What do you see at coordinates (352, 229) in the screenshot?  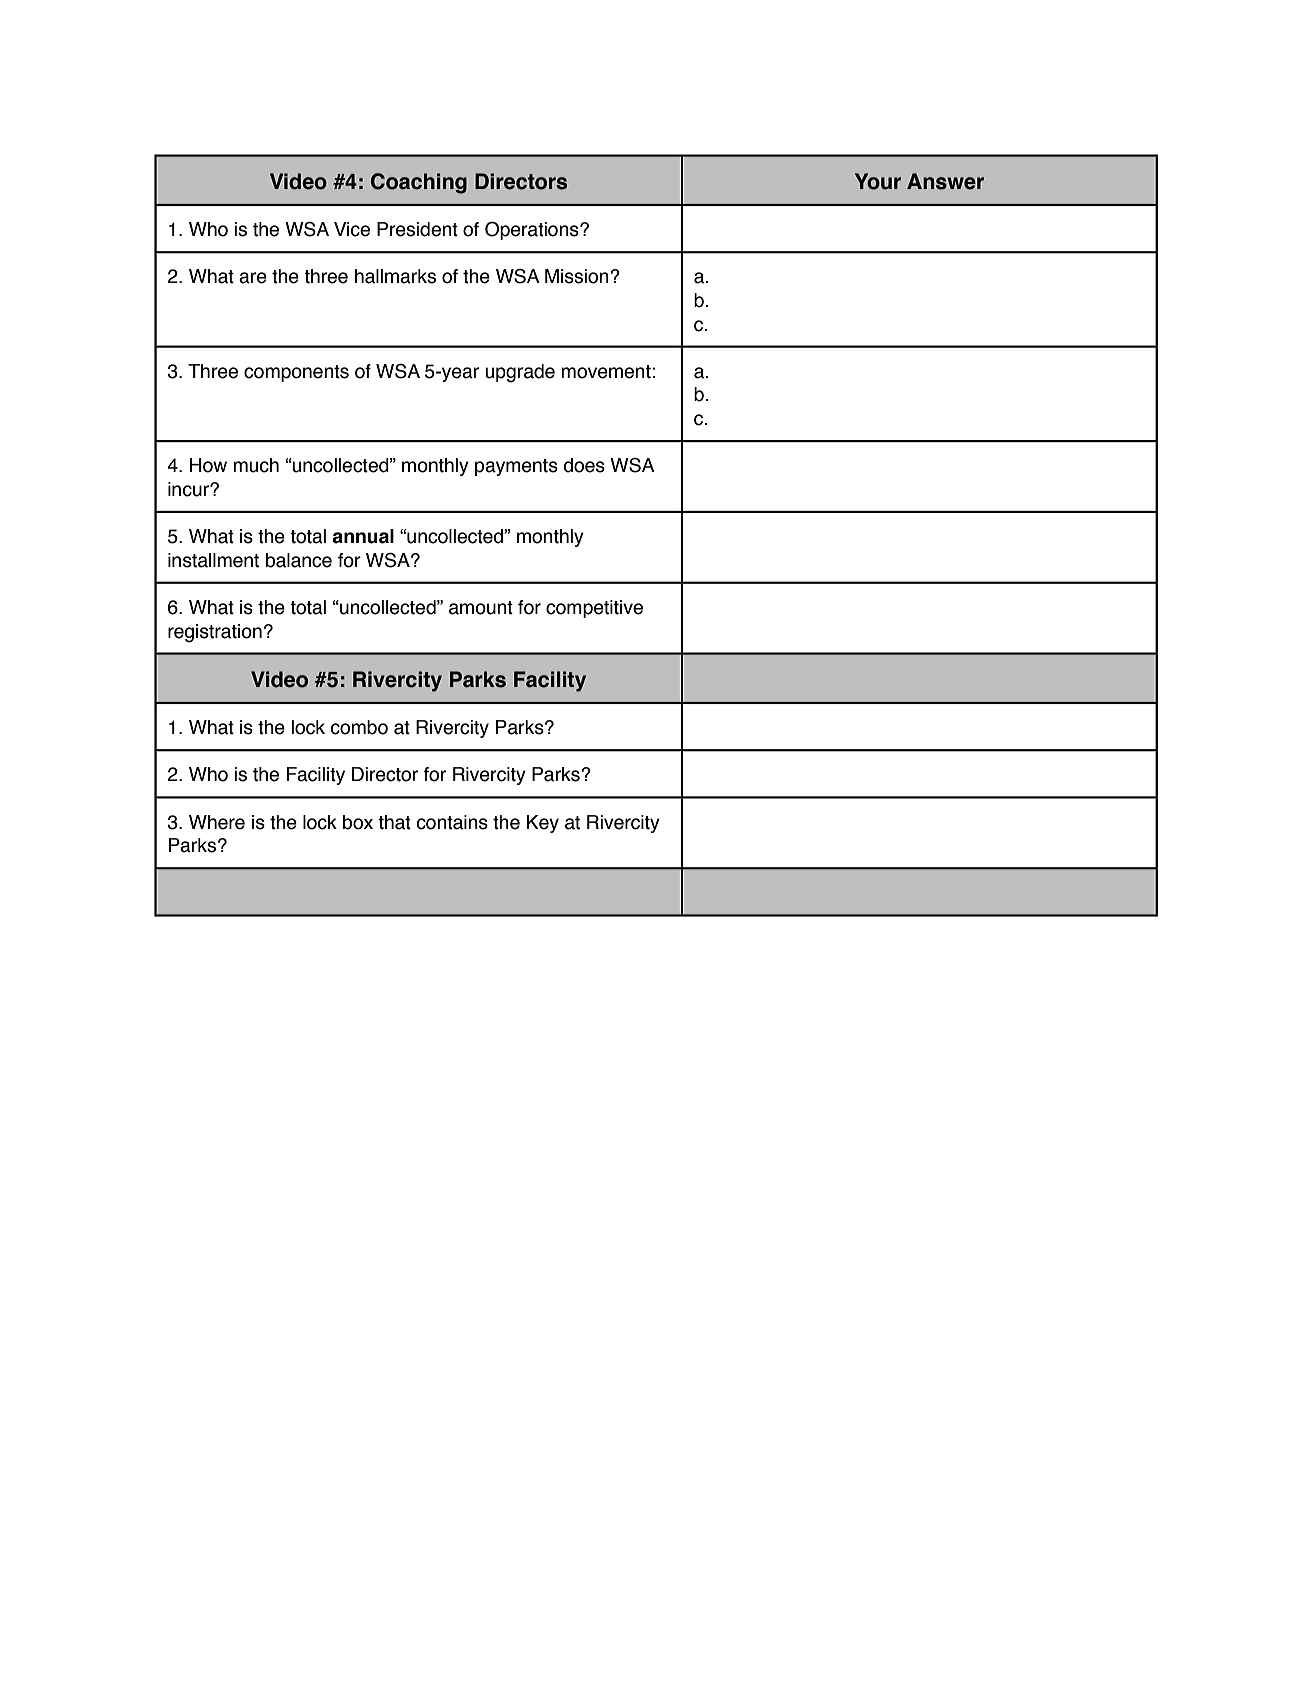 I see `Vice` at bounding box center [352, 229].
